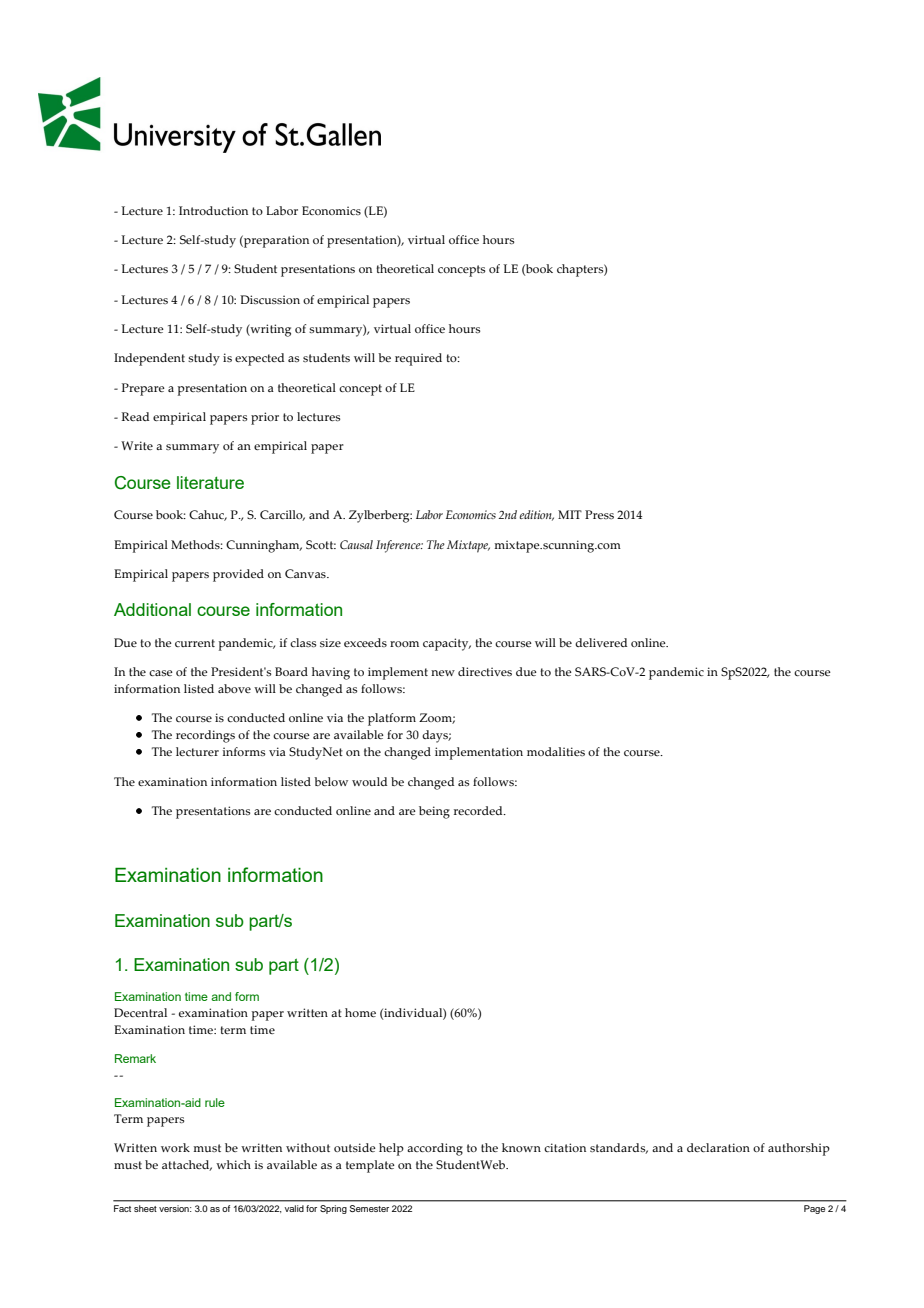 This document has width=924, height=1308. I want to click on prior, so click(265, 418).
